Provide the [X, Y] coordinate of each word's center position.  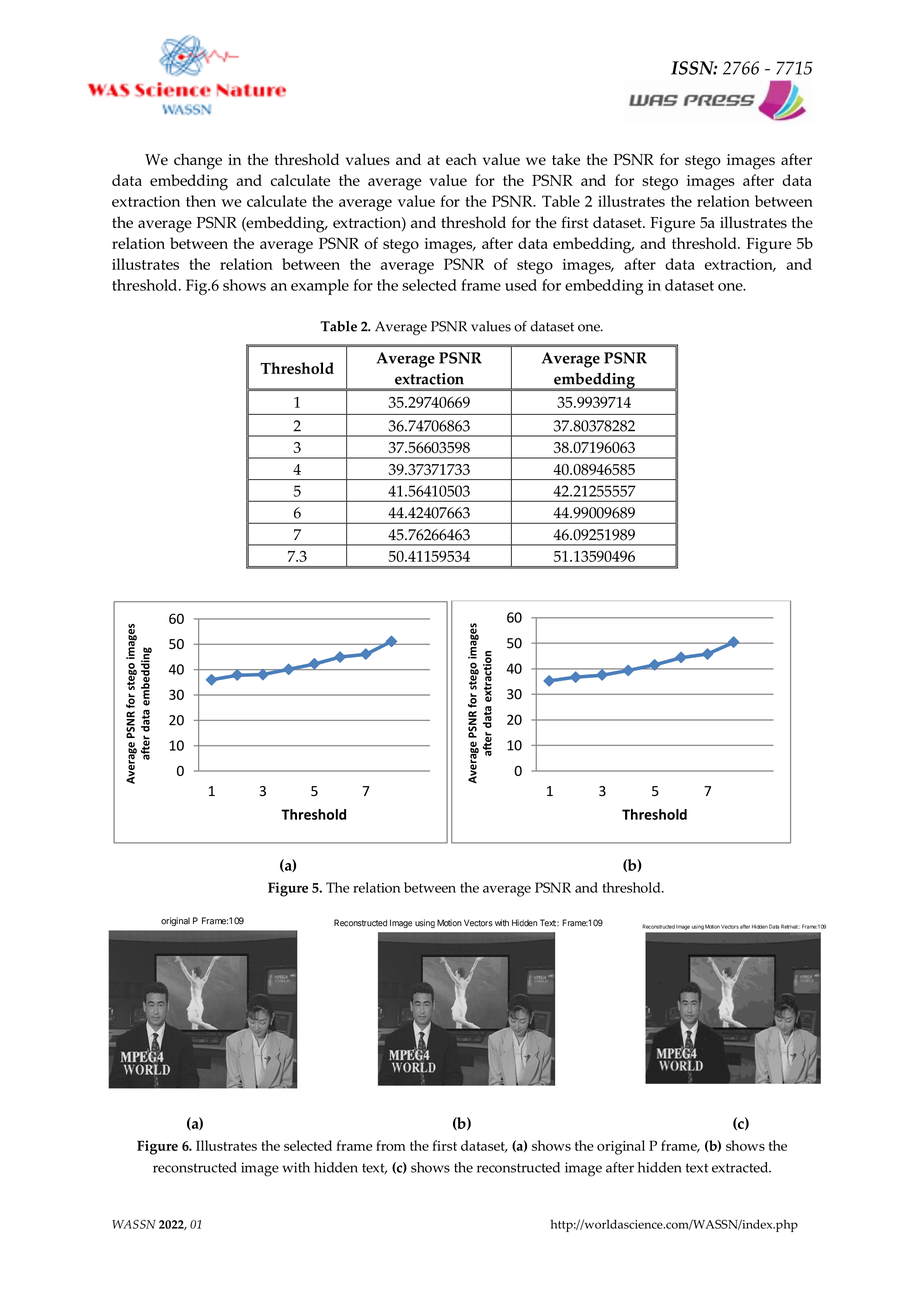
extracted [741, 1167]
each [461, 159]
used [521, 285]
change [198, 161]
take [566, 159]
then [201, 201]
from [390, 1145]
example [320, 287]
